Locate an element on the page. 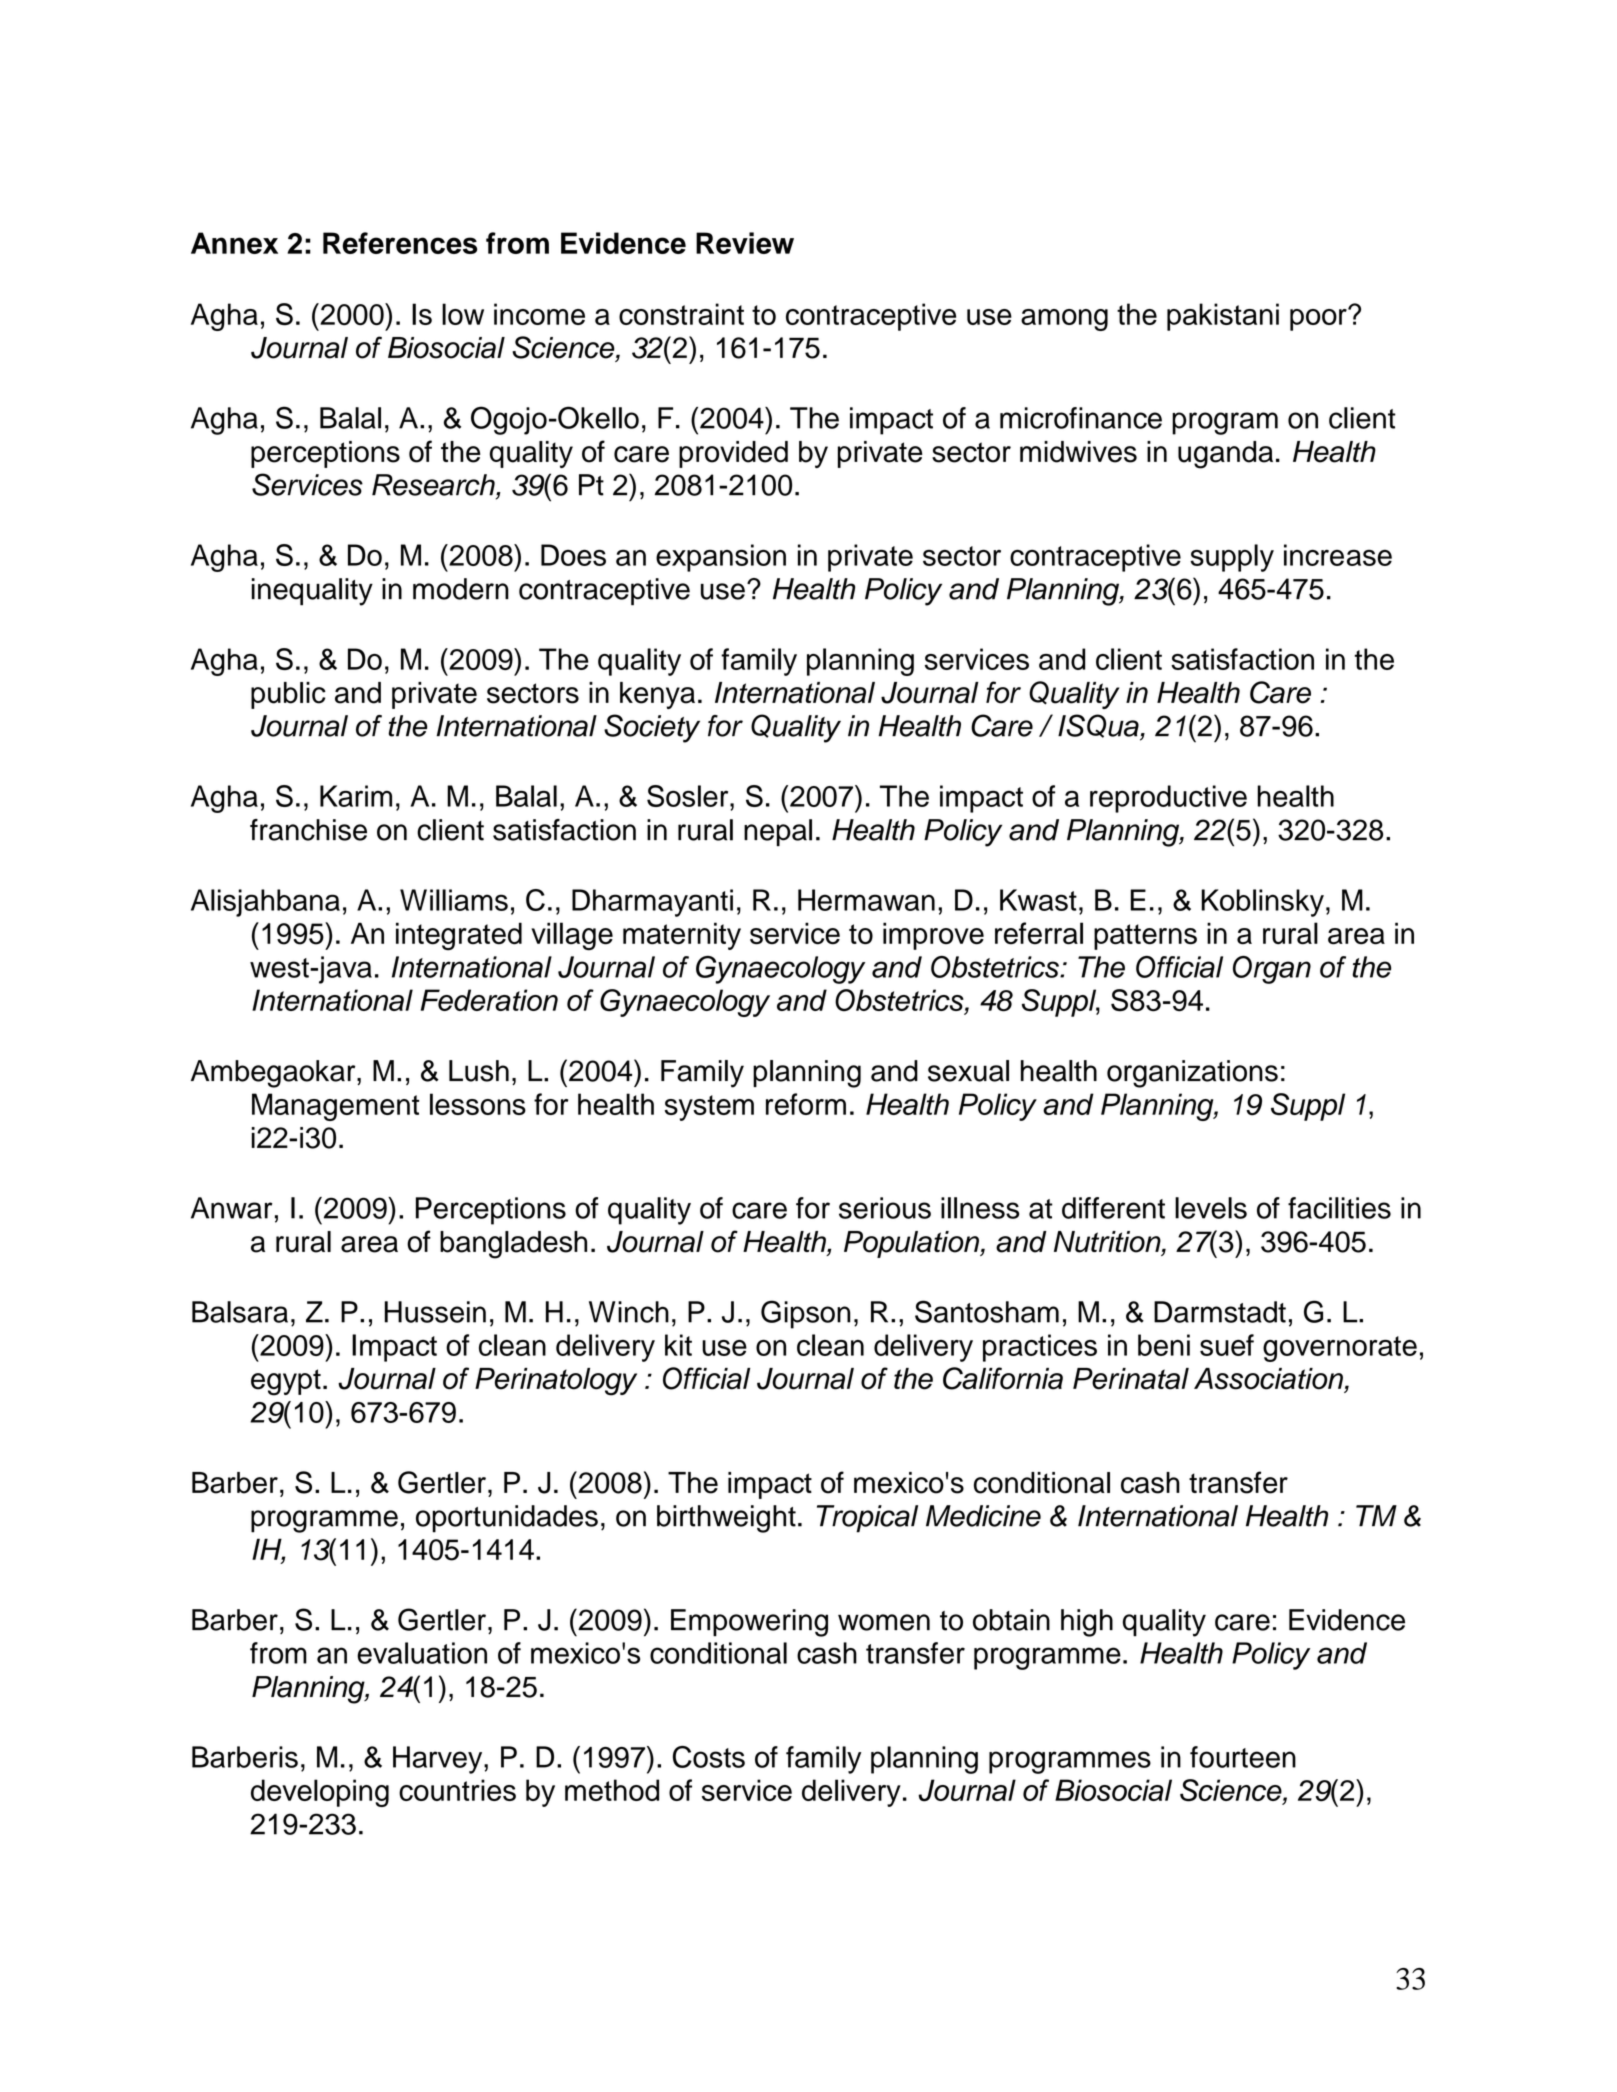 Image resolution: width=1617 pixels, height=2092 pixels. Association is located at coordinates (1268, 1379).
